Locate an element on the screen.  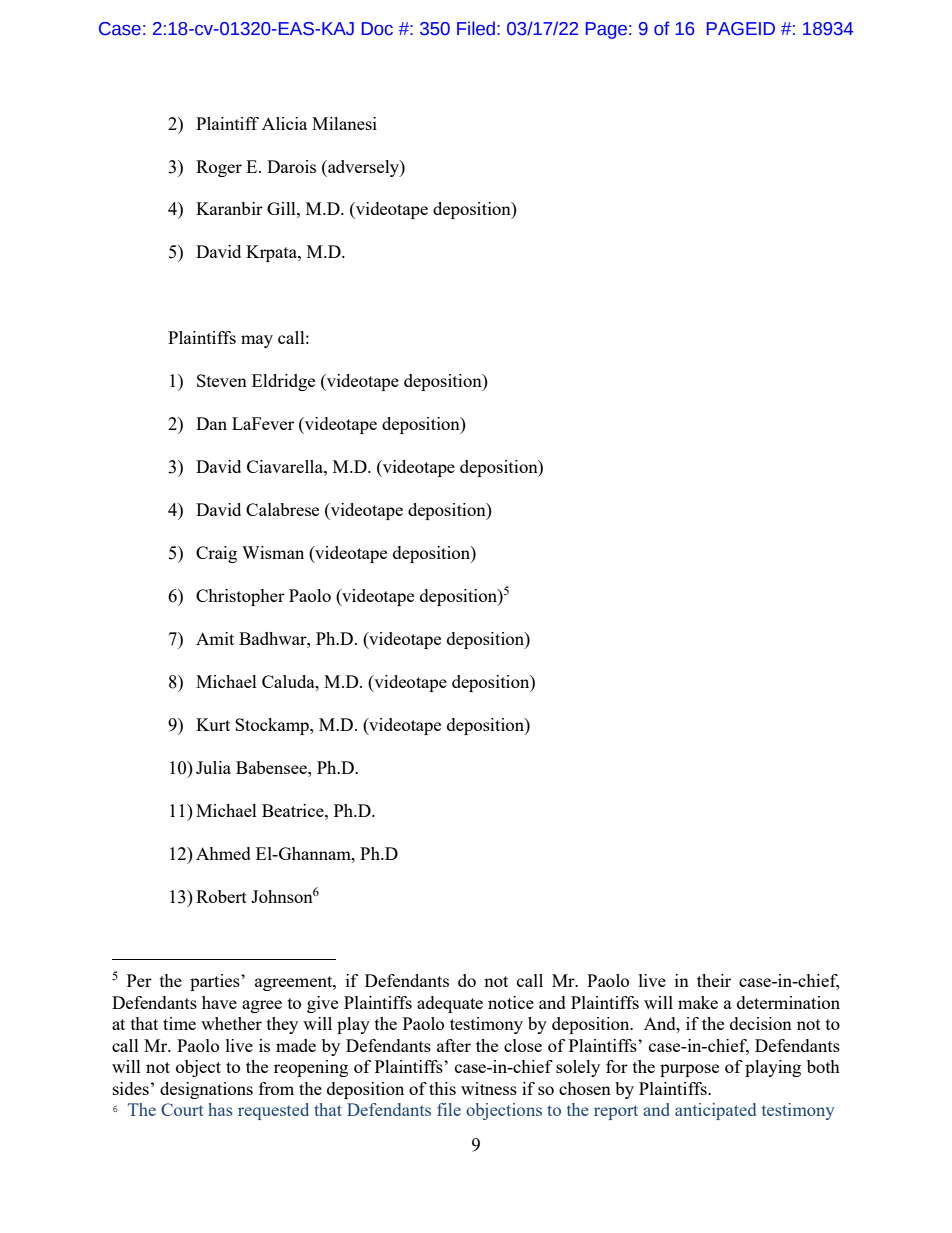
Steven is located at coordinates (222, 380).
